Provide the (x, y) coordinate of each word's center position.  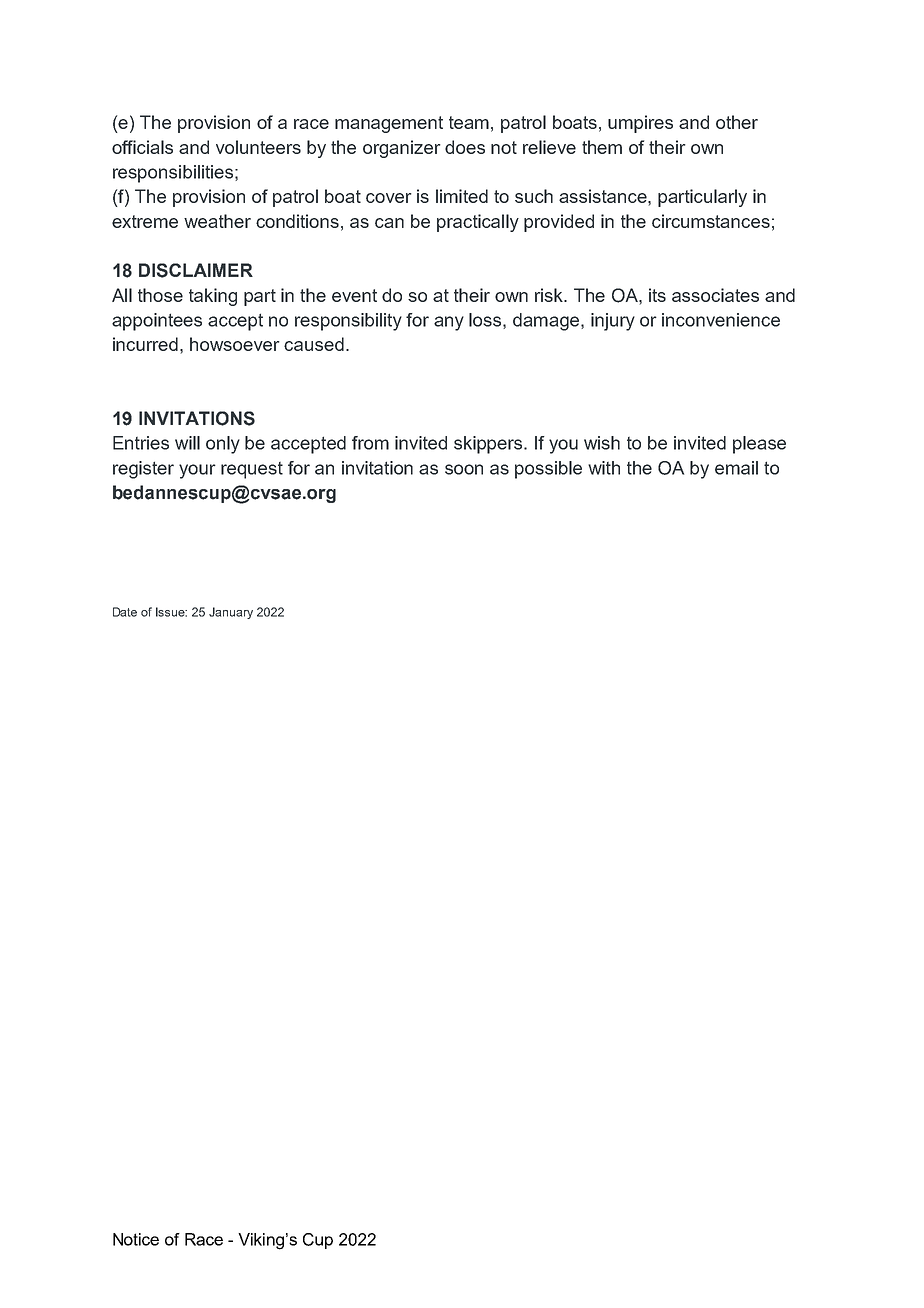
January (231, 613)
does (465, 147)
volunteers (258, 147)
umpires (640, 124)
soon (464, 469)
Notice (136, 1239)
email (736, 468)
